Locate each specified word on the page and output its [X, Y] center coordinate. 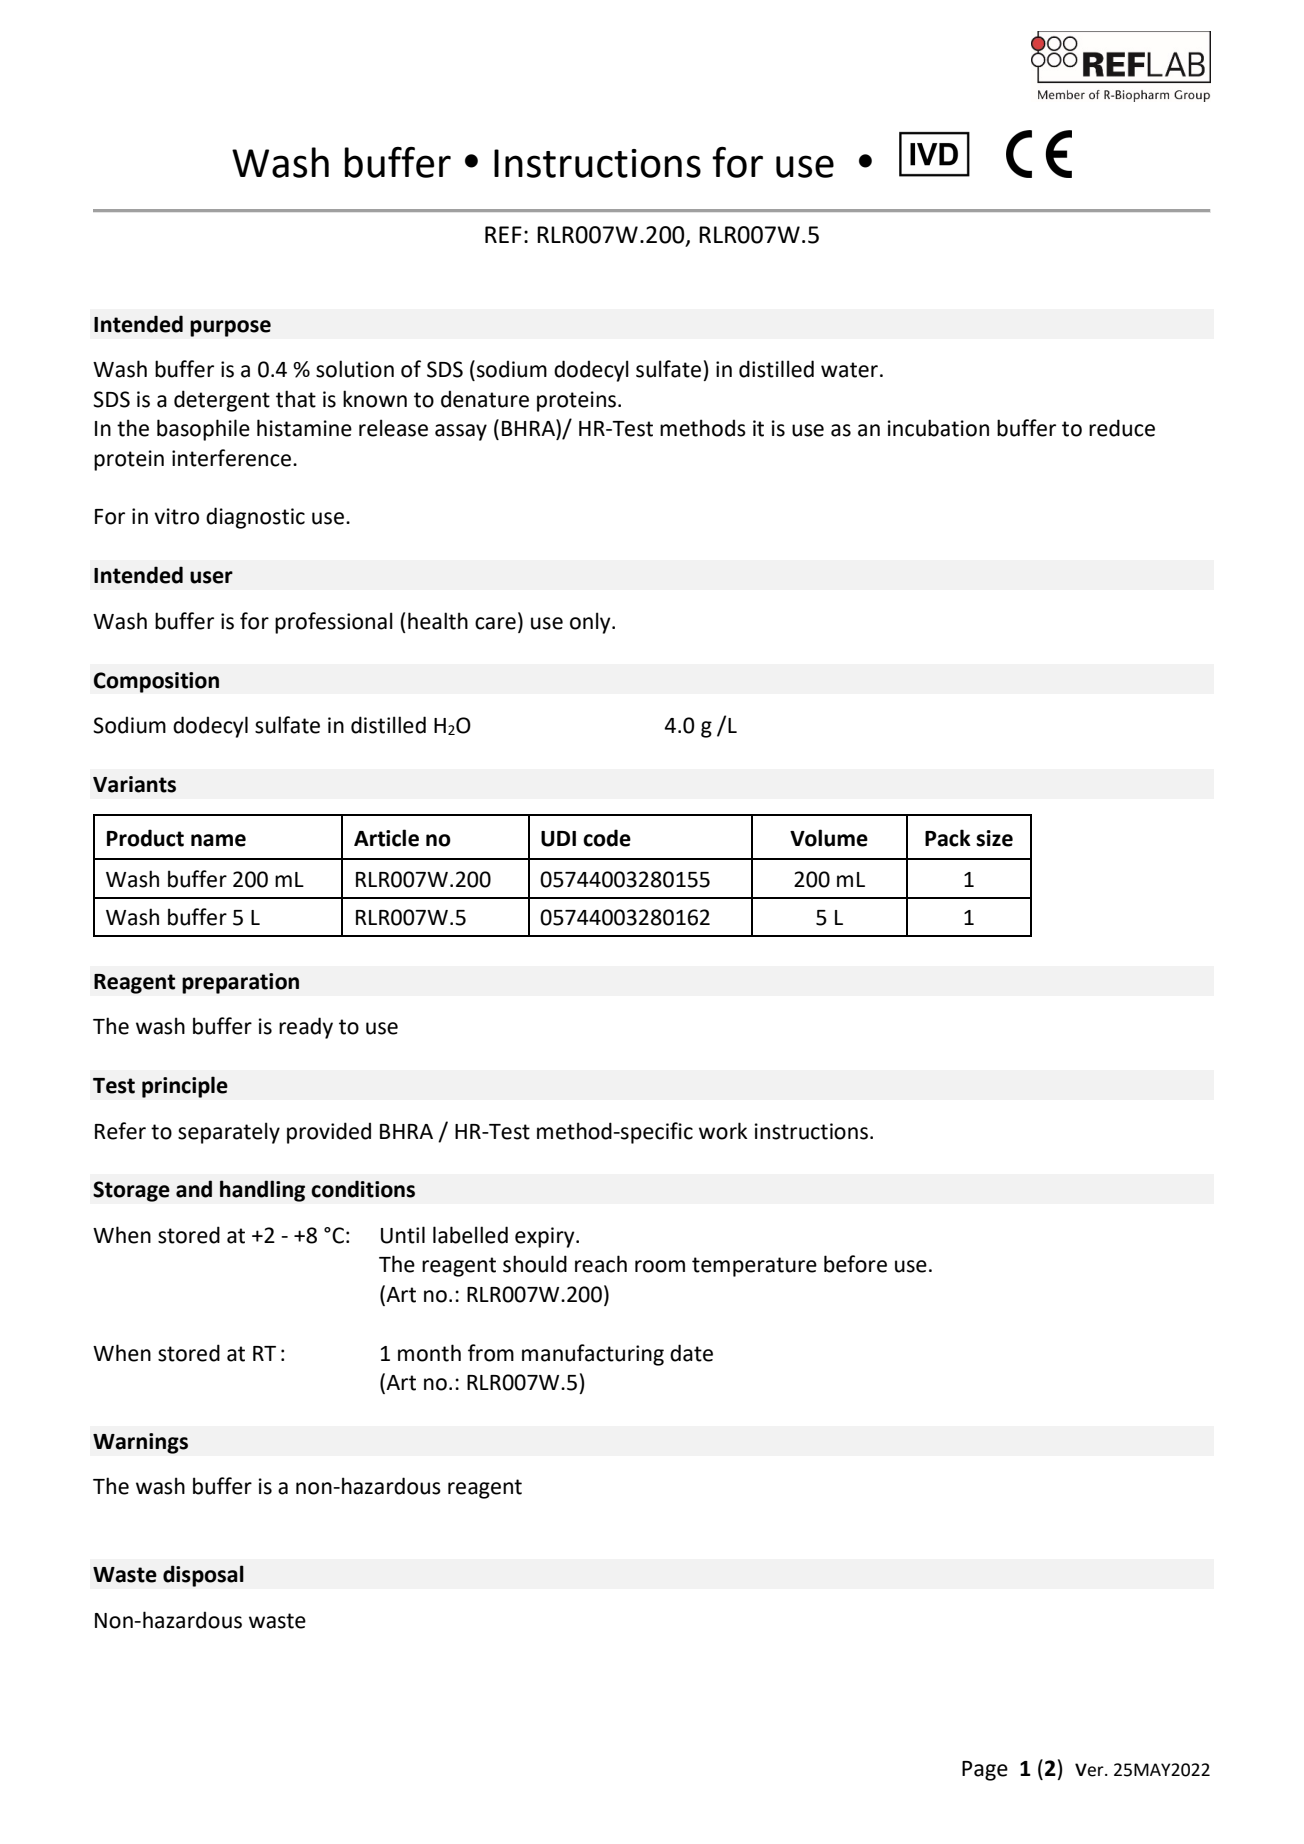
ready [306, 1028]
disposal [203, 1576]
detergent [222, 401]
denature [485, 399]
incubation [938, 428]
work [723, 1131]
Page [985, 1771]
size [994, 838]
